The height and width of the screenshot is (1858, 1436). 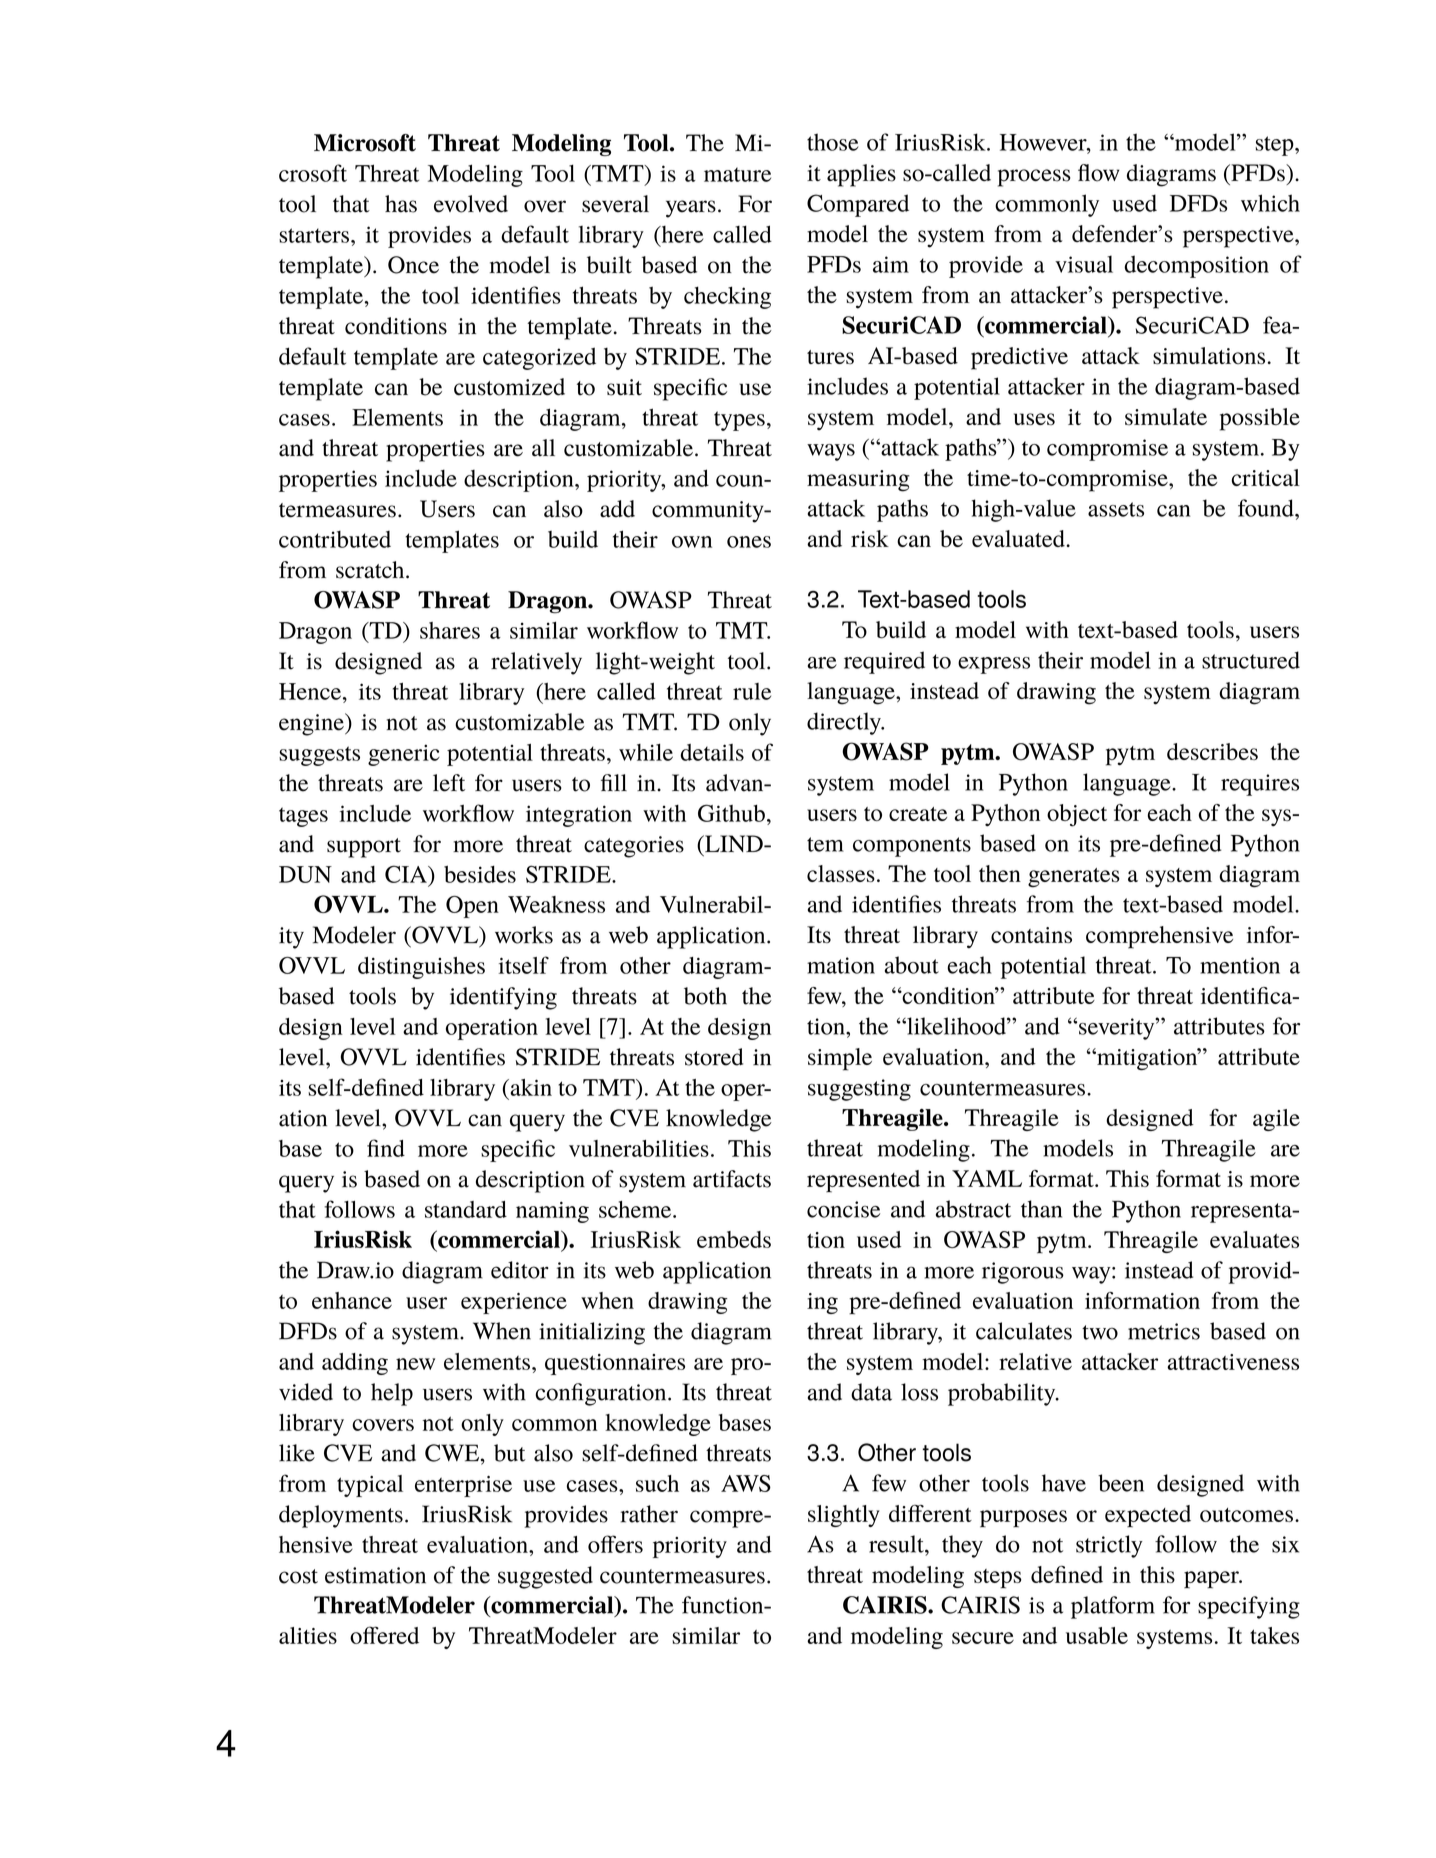 I want to click on result, so click(x=897, y=1544).
